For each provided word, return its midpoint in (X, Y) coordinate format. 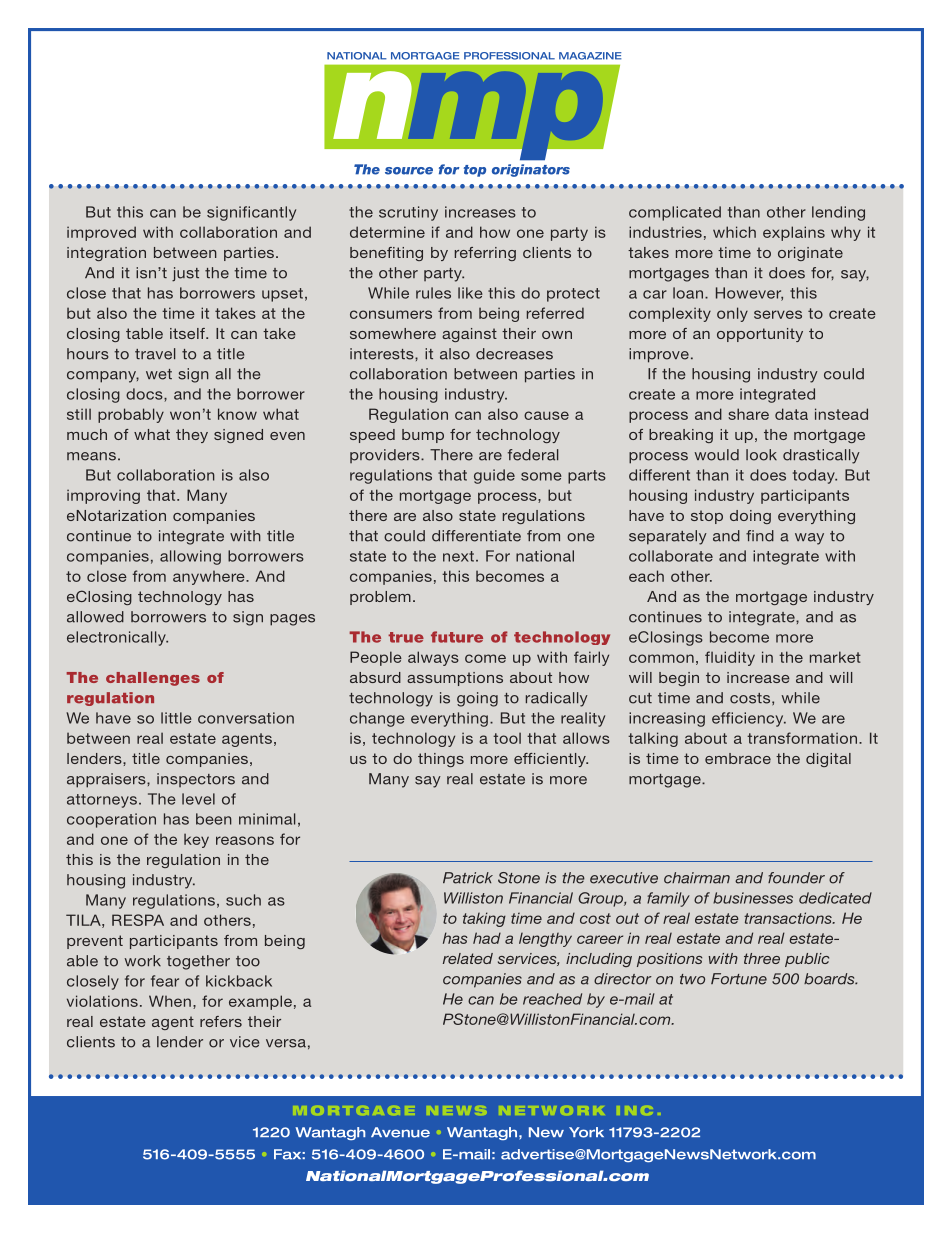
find (760, 536)
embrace (738, 758)
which (734, 232)
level (198, 799)
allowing (190, 557)
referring (485, 254)
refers (221, 1021)
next (458, 556)
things (441, 760)
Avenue (400, 1132)
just (185, 274)
